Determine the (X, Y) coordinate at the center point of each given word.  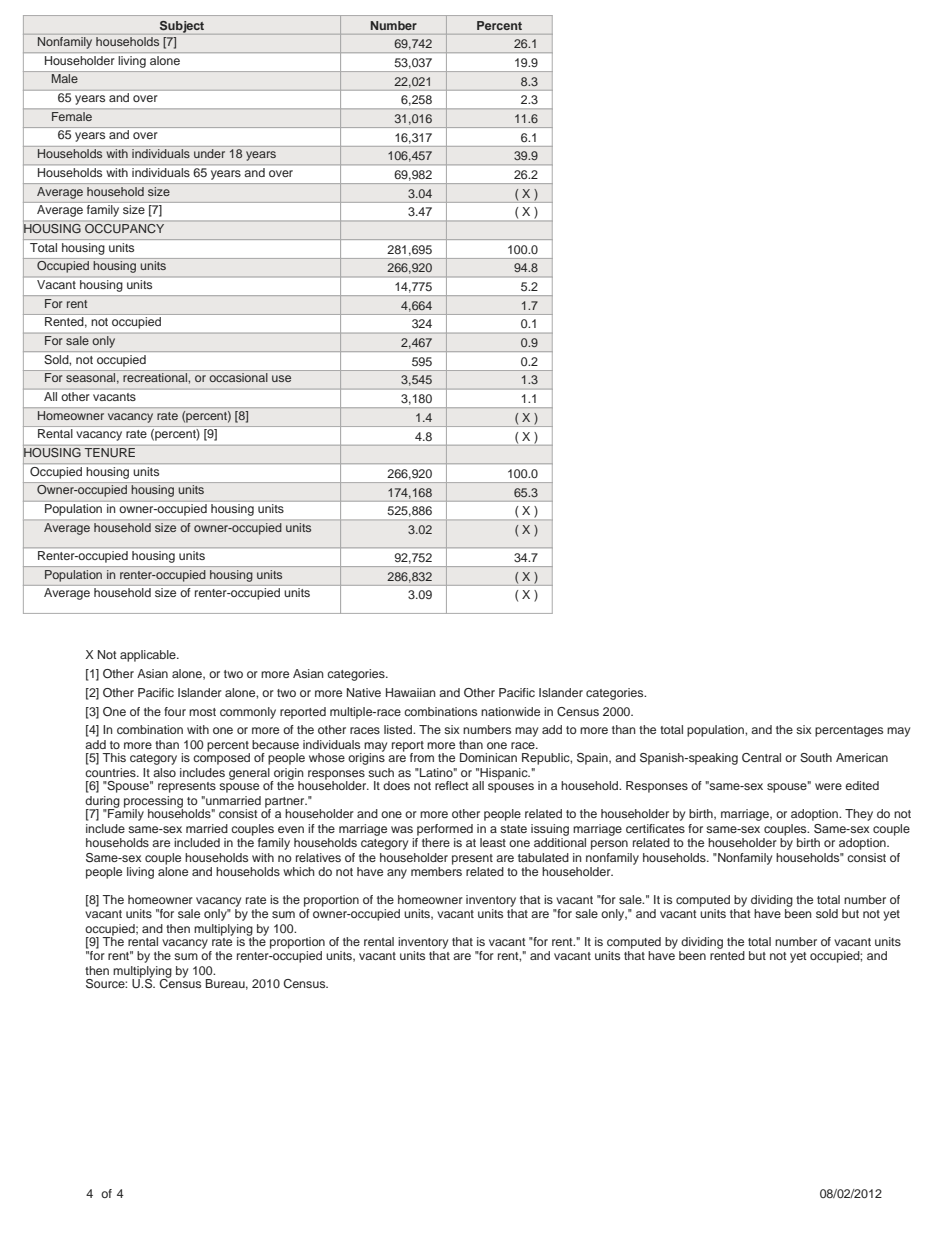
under (209, 153)
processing (153, 803)
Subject (182, 27)
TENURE (110, 452)
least (493, 842)
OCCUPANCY (124, 228)
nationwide (510, 711)
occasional (238, 377)
